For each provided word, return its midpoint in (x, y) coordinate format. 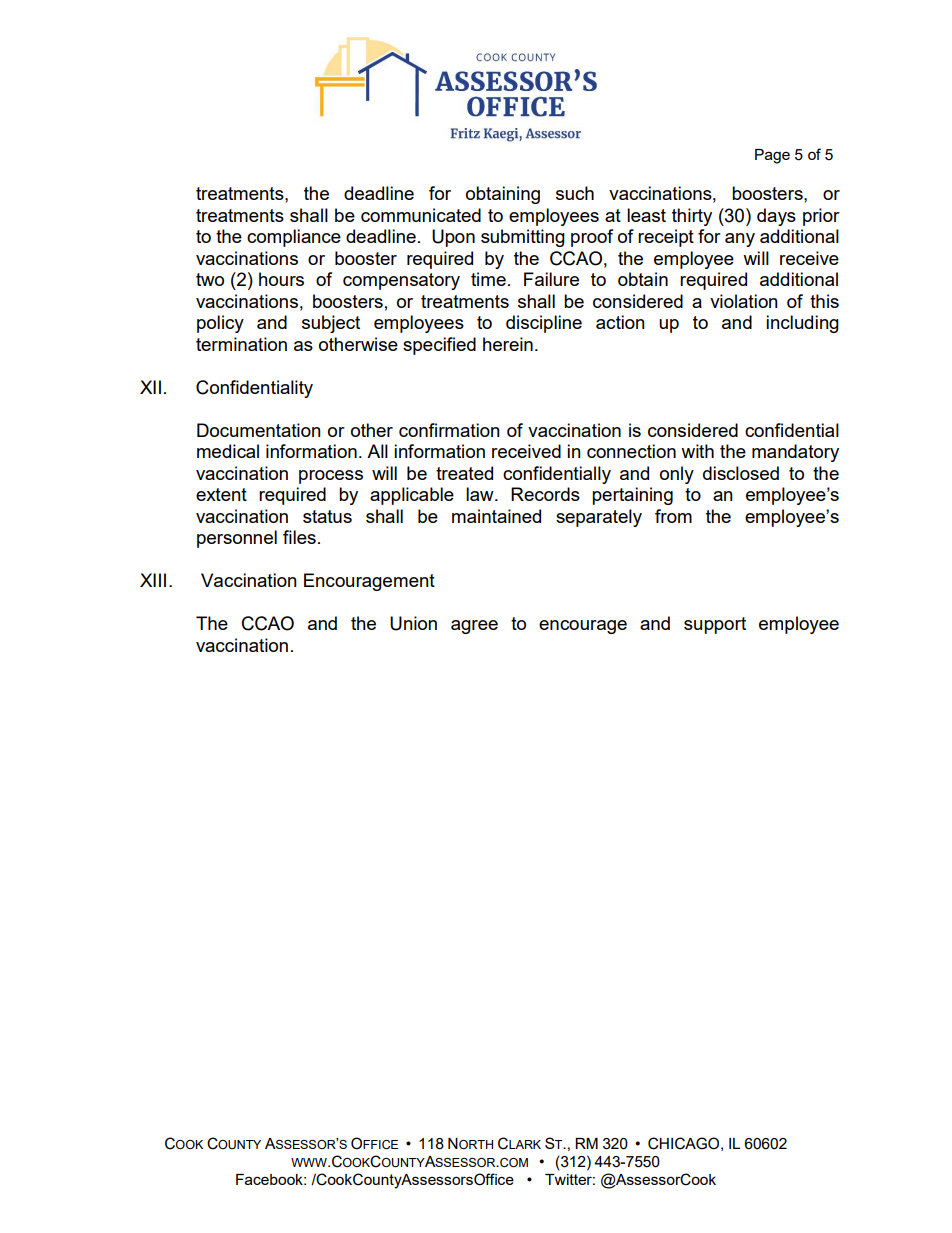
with (697, 451)
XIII (153, 580)
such (575, 193)
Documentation (259, 430)
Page (772, 156)
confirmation (449, 430)
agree (474, 627)
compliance (294, 238)
